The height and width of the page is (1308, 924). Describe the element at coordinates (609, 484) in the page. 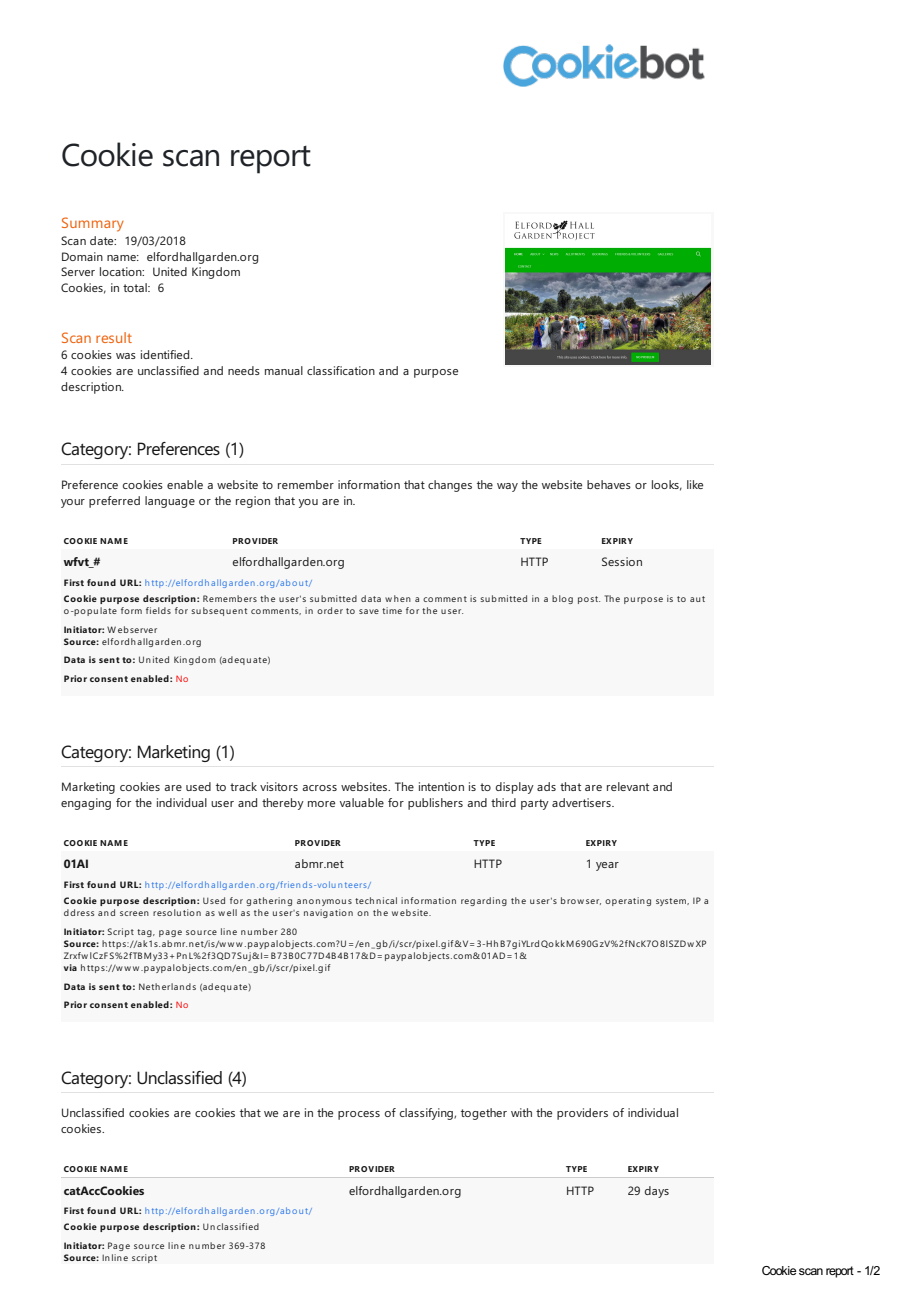

I see `behaves` at that location.
